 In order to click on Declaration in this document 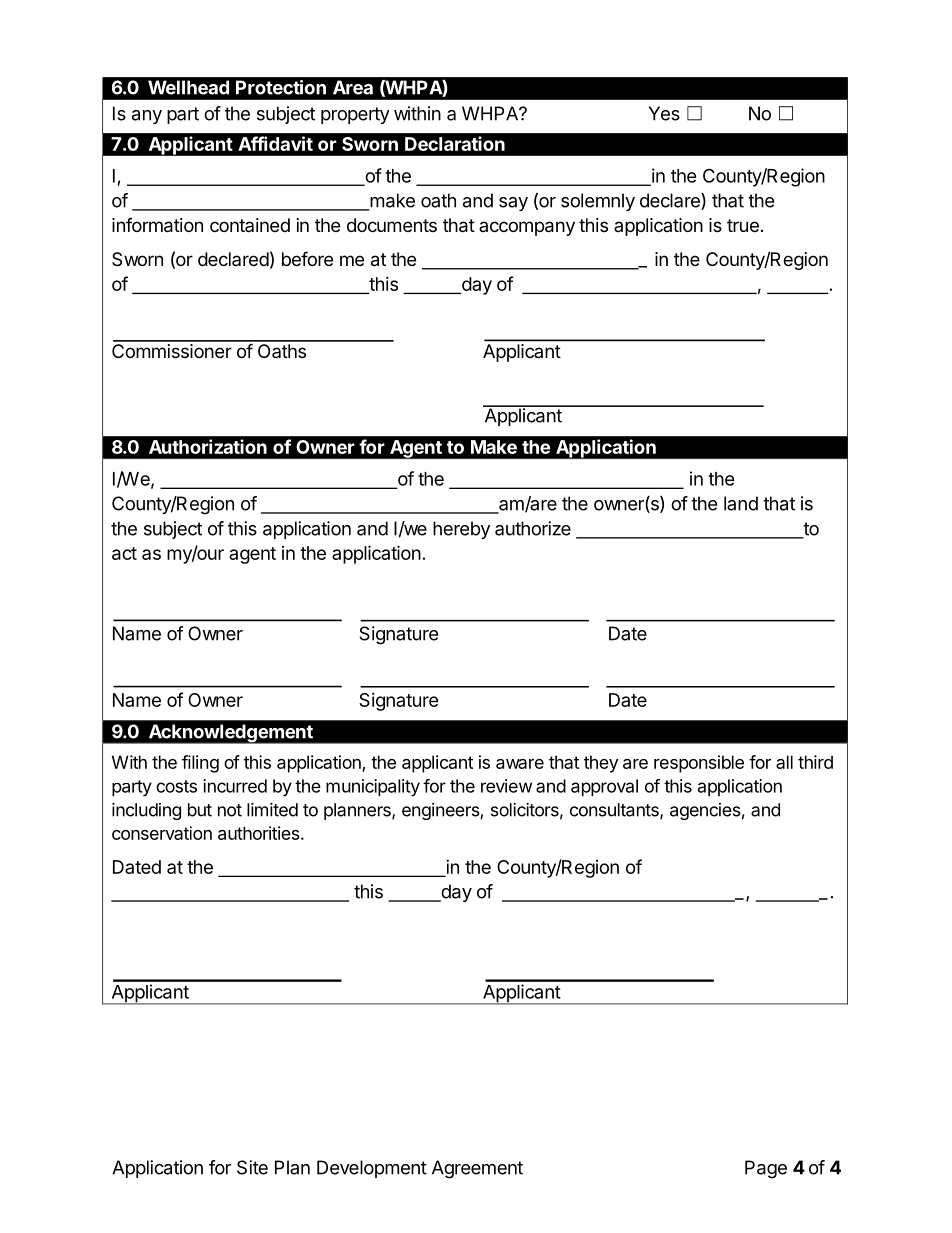, I will do `click(455, 143)`.
